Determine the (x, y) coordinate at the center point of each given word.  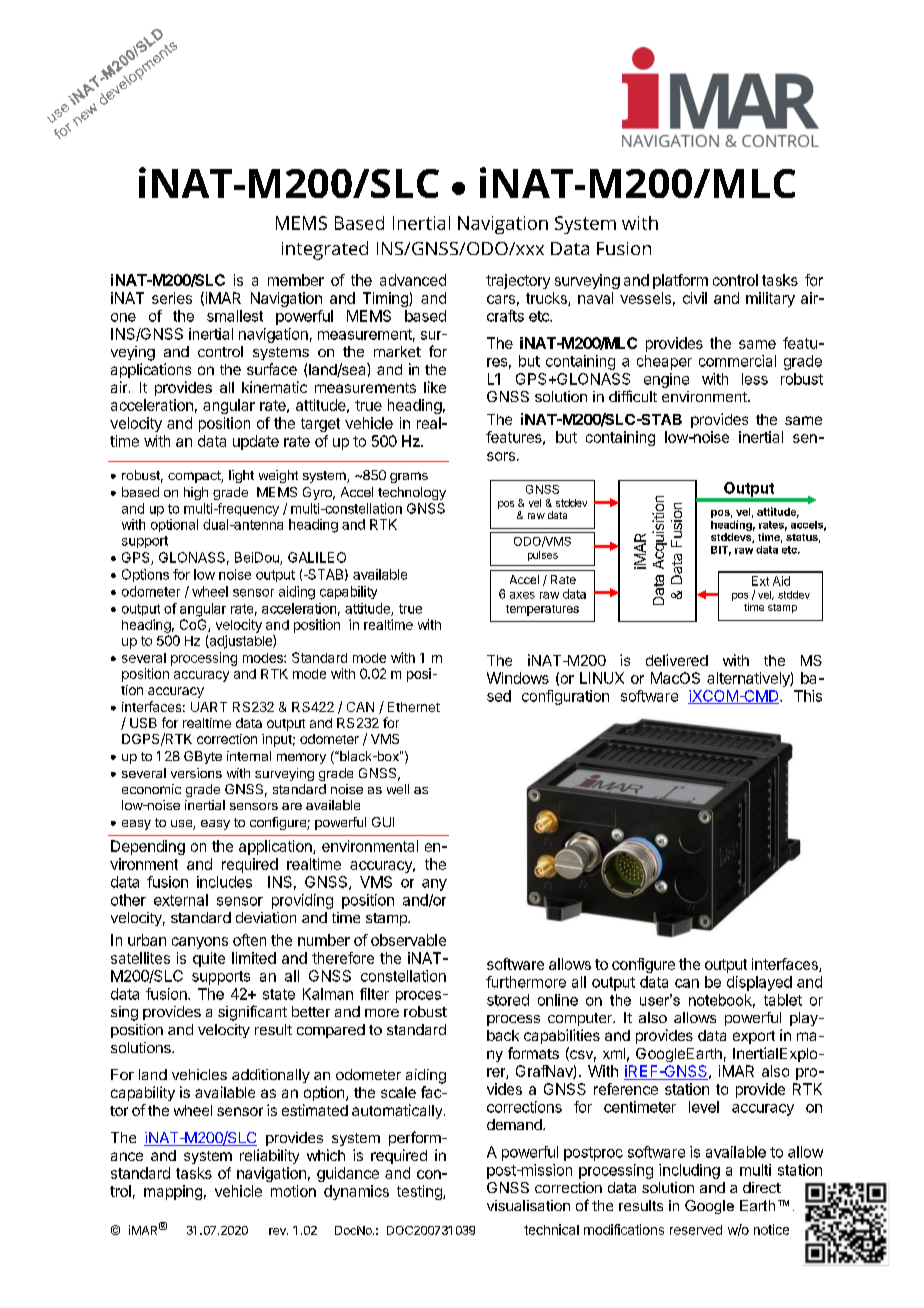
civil (695, 298)
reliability (269, 1156)
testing (420, 1192)
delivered (677, 660)
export (754, 1037)
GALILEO (317, 557)
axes (522, 595)
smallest (235, 316)
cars (501, 299)
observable (408, 940)
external (181, 900)
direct (762, 1187)
